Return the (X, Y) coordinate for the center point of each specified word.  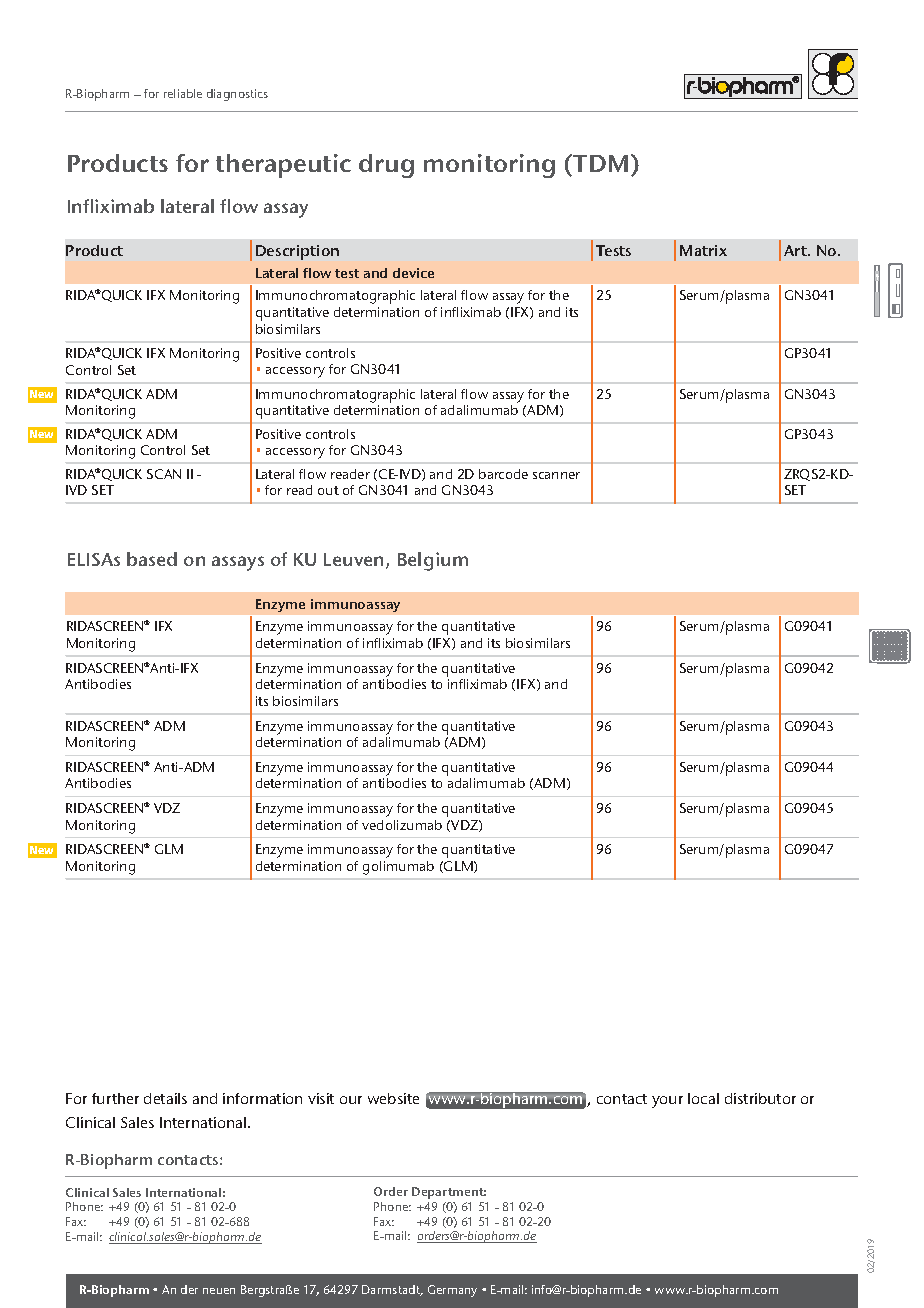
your (667, 1102)
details (165, 1098)
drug (386, 166)
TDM (600, 163)
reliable (183, 93)
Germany (452, 1291)
